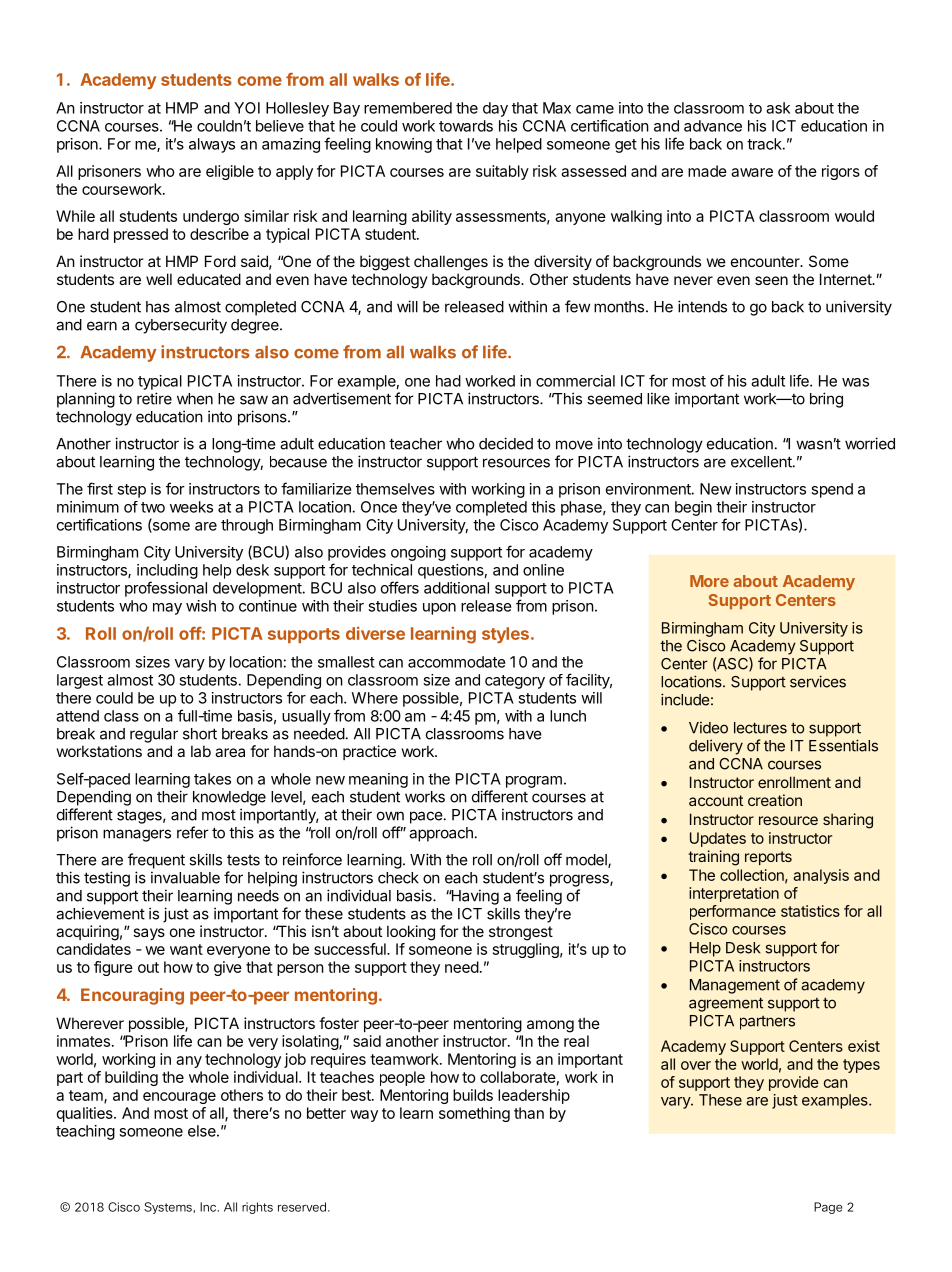 The width and height of the page is (952, 1272). Describe the element at coordinates (169, 1208) in the page. I see `Systems` at that location.
